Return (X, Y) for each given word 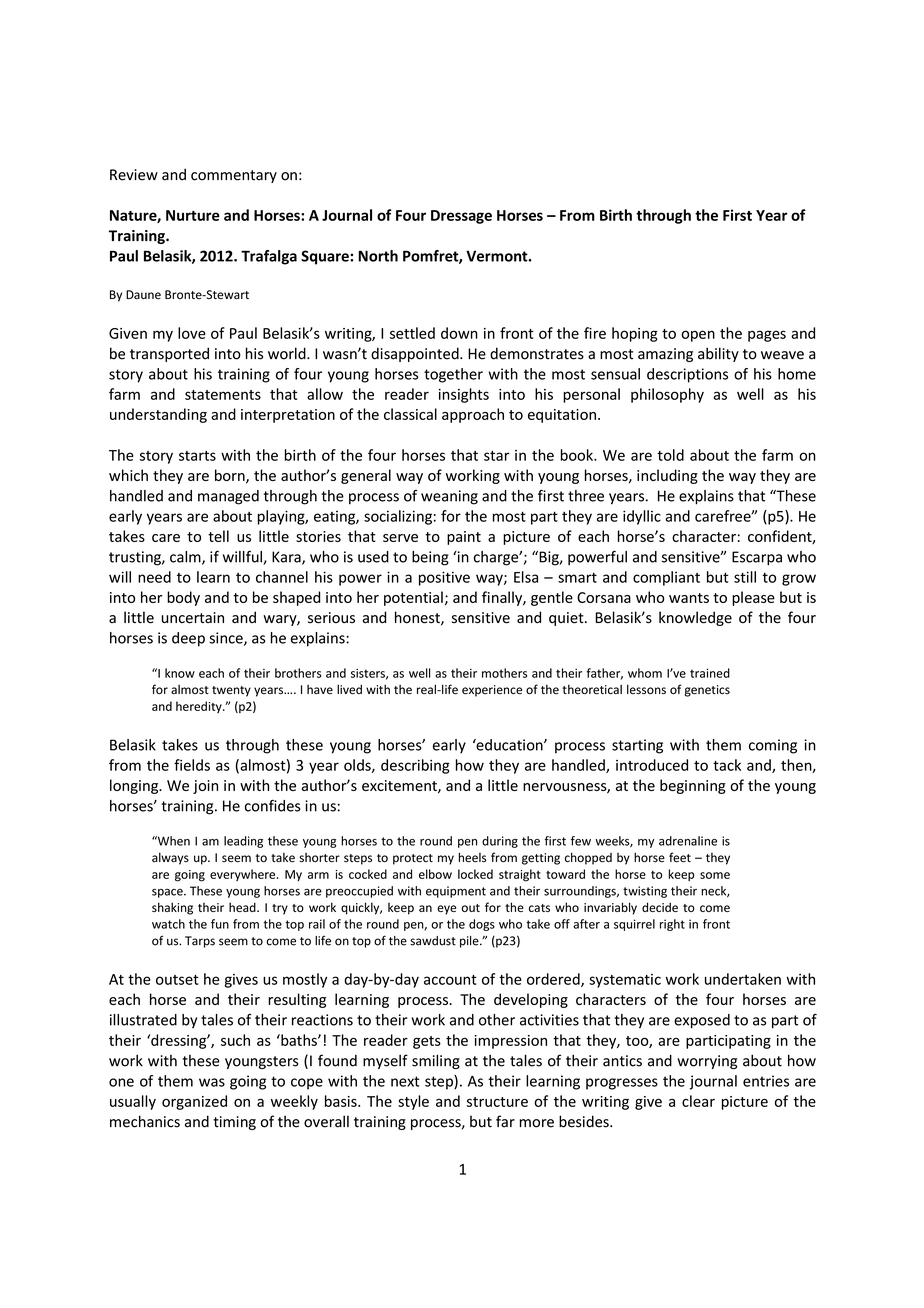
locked (475, 874)
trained (710, 673)
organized (194, 1102)
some (715, 875)
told (670, 455)
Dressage (461, 217)
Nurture (193, 215)
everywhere (244, 875)
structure (497, 1102)
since (227, 639)
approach (473, 415)
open (698, 336)
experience (492, 691)
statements (223, 395)
